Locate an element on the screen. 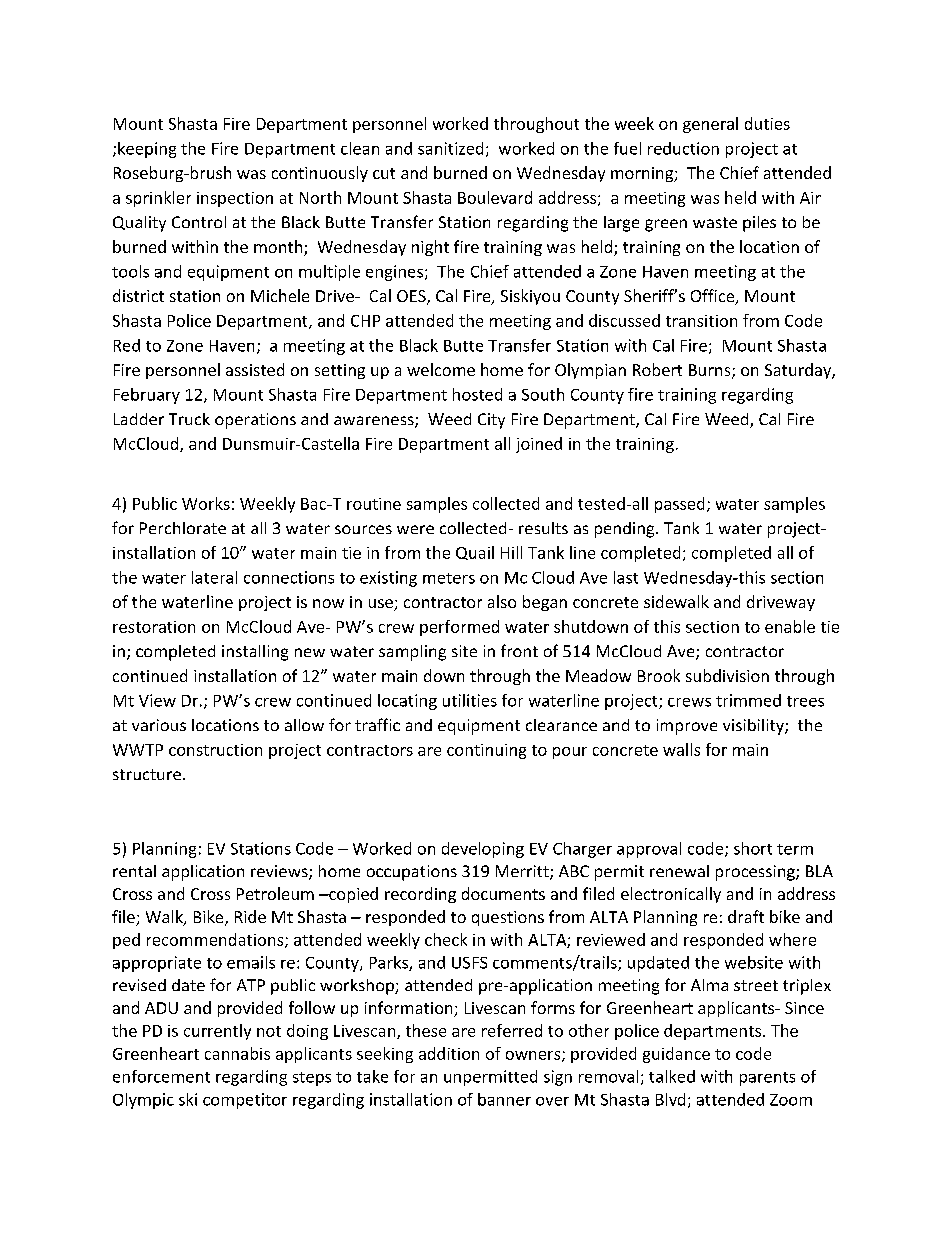 This screenshot has height=1233, width=952. cannabis is located at coordinates (237, 1053).
